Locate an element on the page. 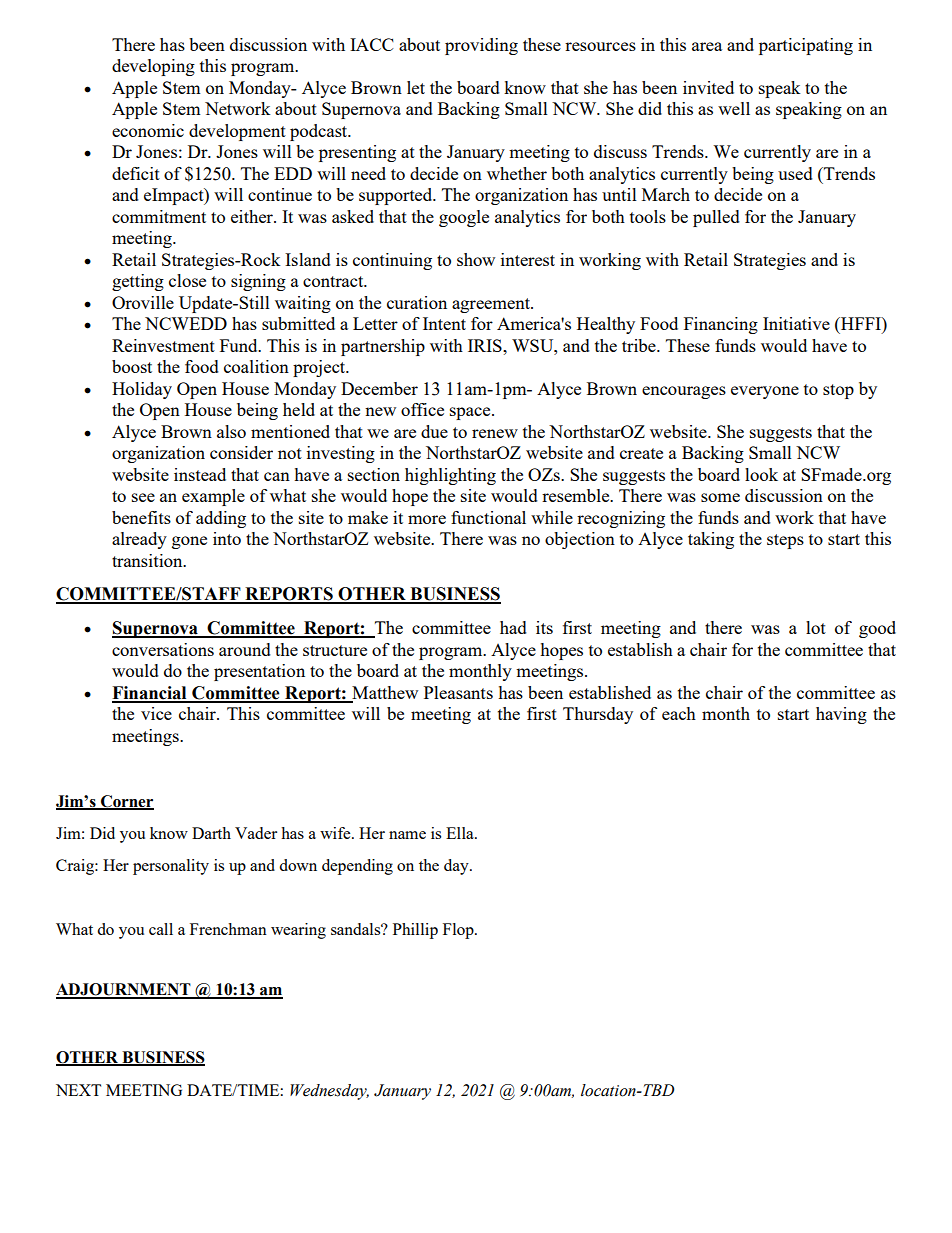  Matthew is located at coordinates (384, 694).
